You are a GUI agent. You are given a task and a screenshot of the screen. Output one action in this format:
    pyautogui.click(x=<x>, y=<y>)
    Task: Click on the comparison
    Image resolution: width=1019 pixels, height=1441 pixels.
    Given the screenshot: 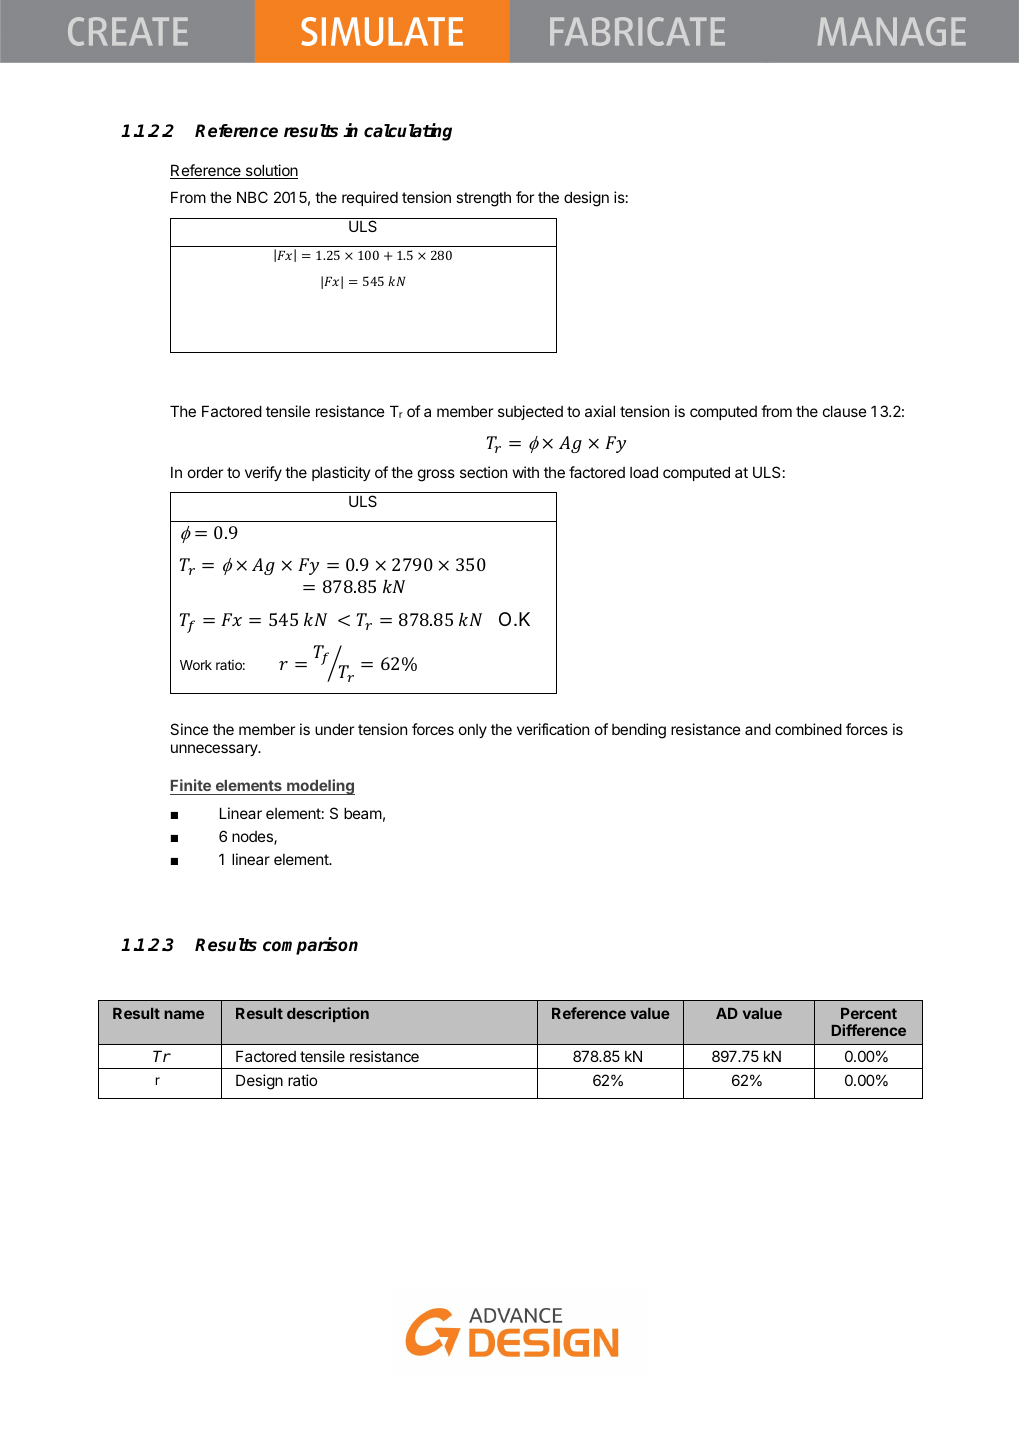 What is the action you would take?
    pyautogui.click(x=310, y=946)
